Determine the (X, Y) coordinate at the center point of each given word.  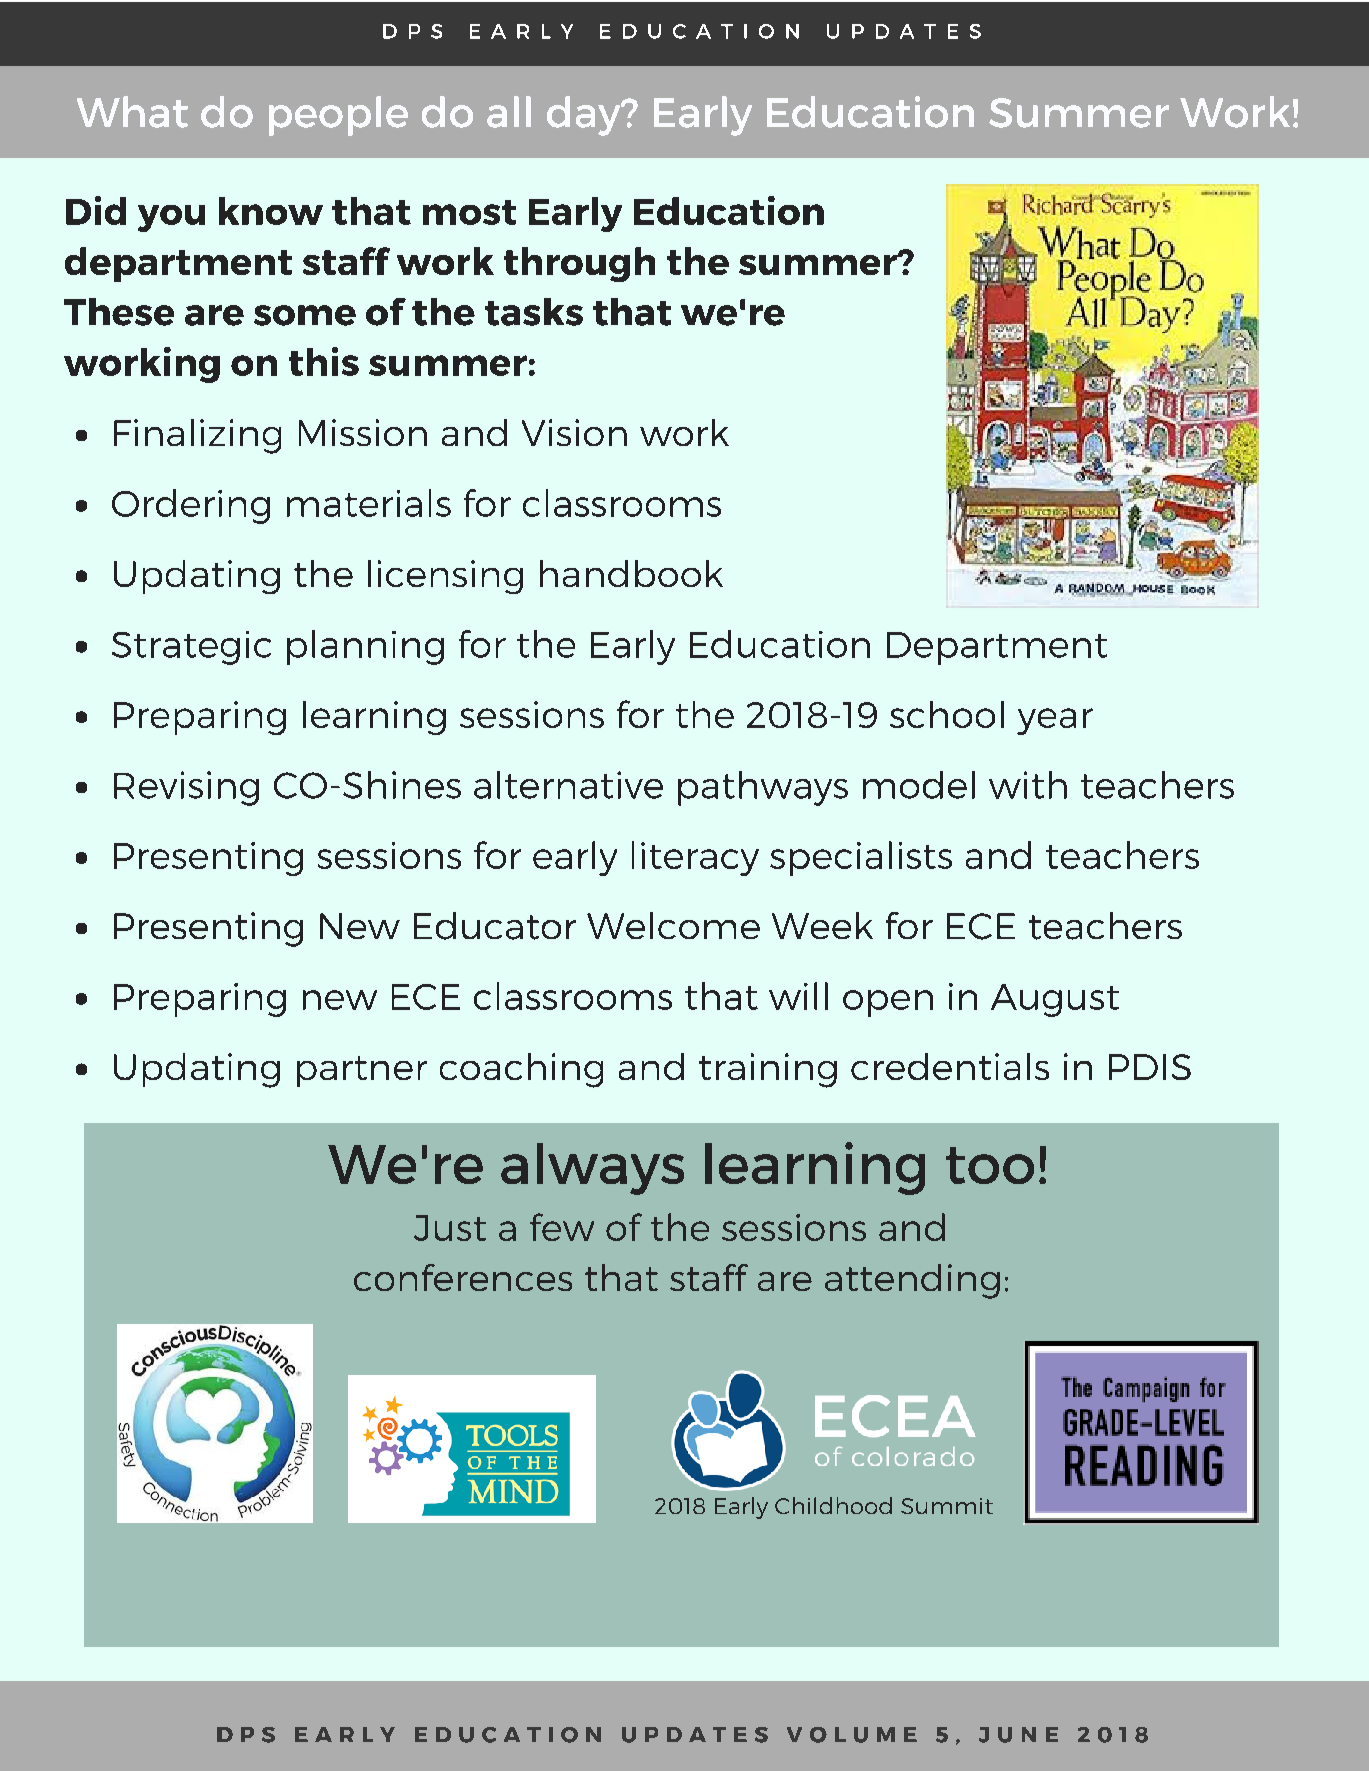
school (947, 714)
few (562, 1227)
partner (362, 1071)
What (132, 112)
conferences (463, 1277)
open (888, 1003)
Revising (186, 788)
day (585, 116)
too (990, 1165)
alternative (568, 785)
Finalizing (197, 436)
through (579, 264)
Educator (495, 926)
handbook (631, 573)
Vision (574, 432)
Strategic (191, 648)
